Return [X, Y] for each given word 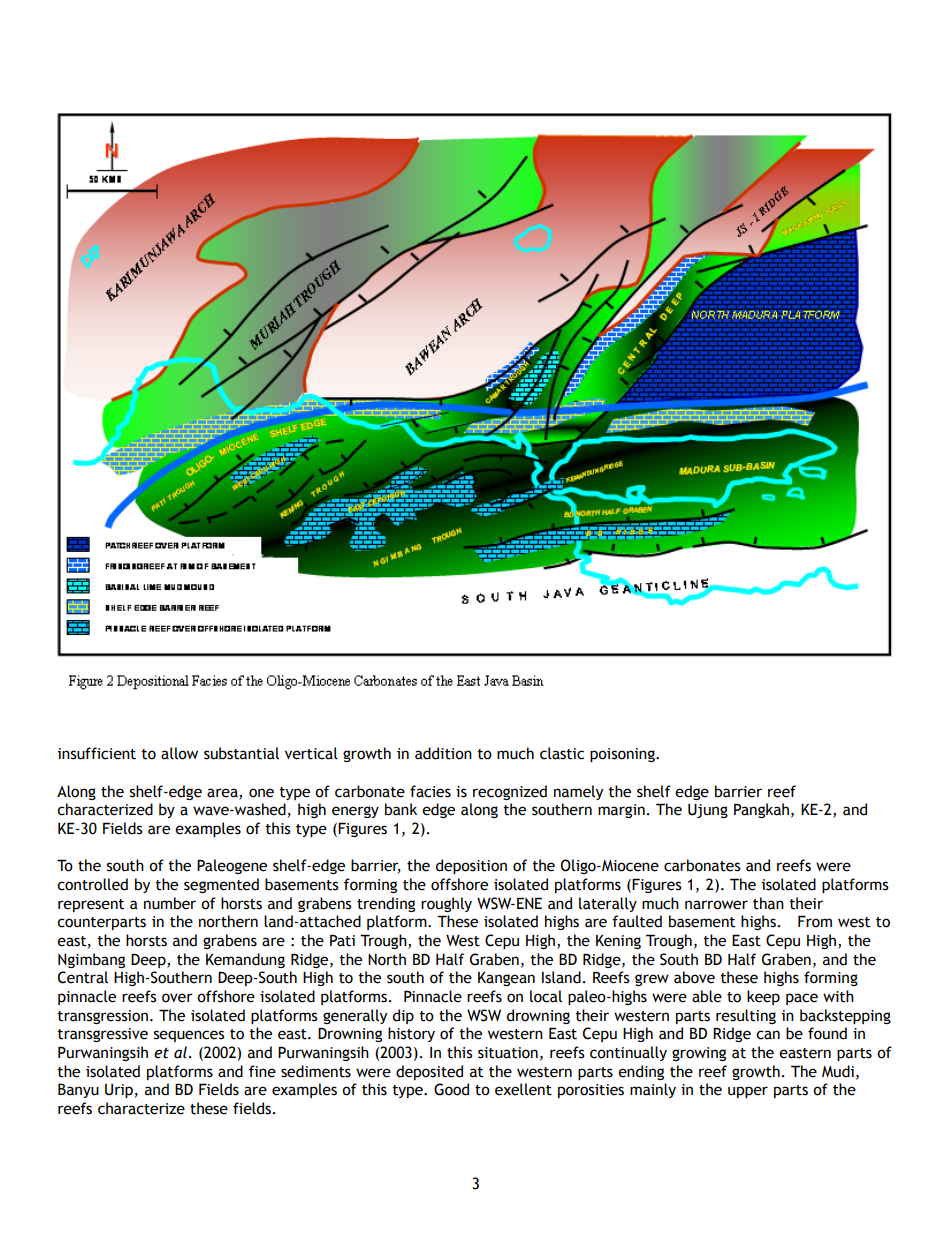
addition [443, 753]
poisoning [623, 755]
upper [748, 1092]
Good [451, 1089]
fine [262, 1071]
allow [179, 753]
